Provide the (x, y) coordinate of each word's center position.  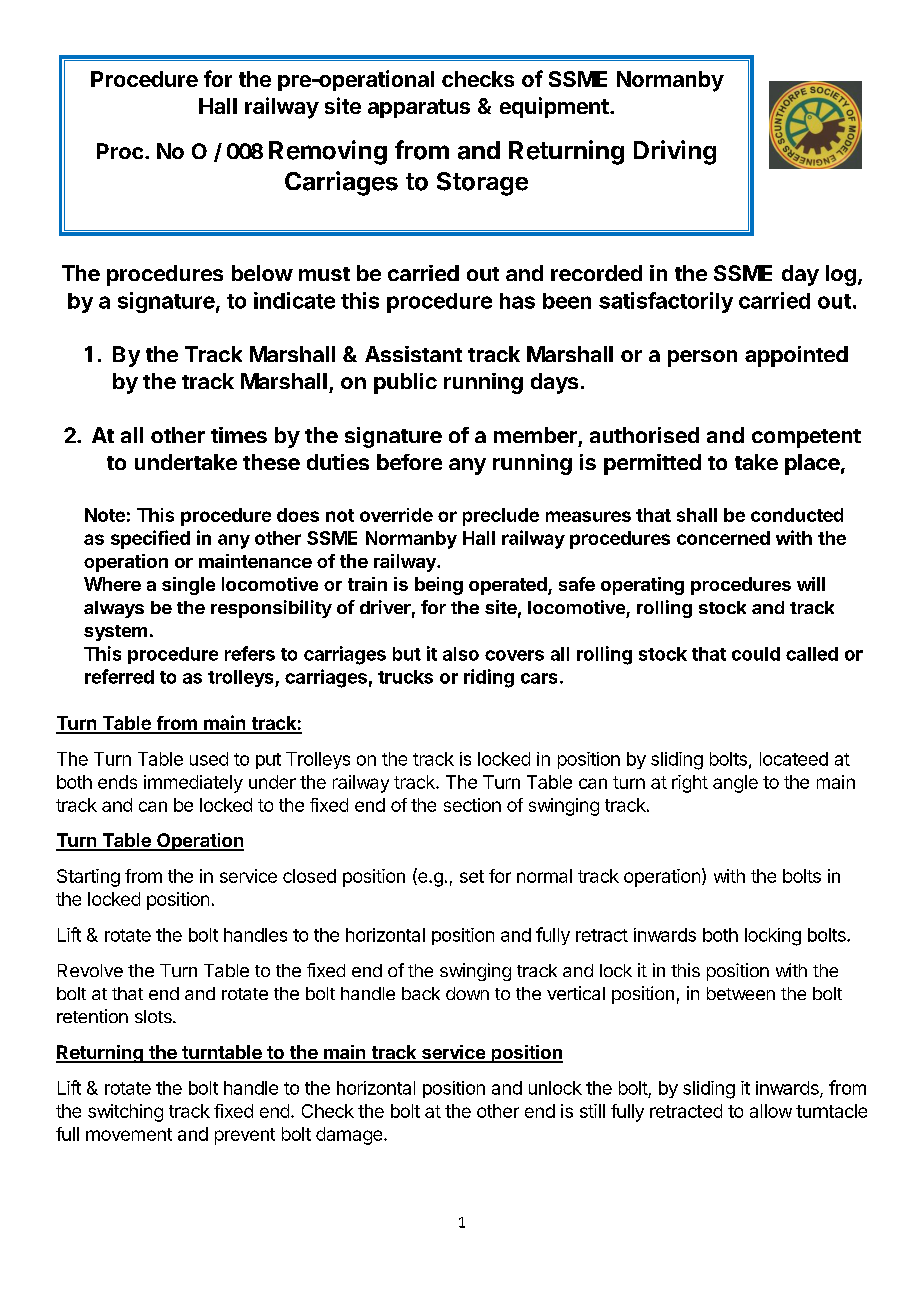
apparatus (419, 108)
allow (771, 1111)
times (239, 435)
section (472, 805)
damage (349, 1136)
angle (735, 784)
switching (125, 1113)
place (812, 464)
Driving (675, 152)
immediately (193, 784)
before (409, 462)
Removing (328, 152)
